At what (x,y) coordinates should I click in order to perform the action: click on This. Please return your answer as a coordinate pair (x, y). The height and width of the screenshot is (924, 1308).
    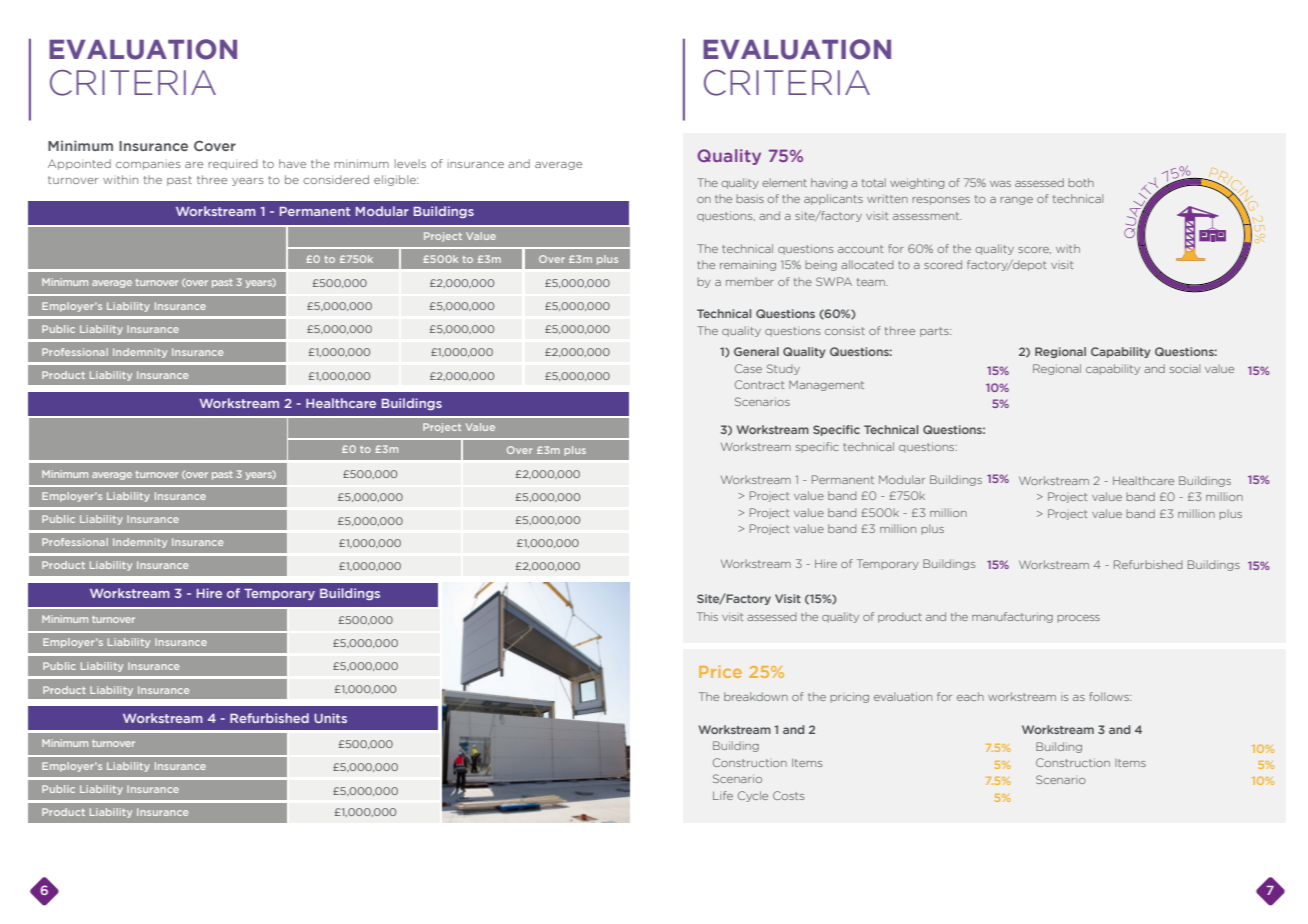
    Looking at the image, I should click on (707, 616).
